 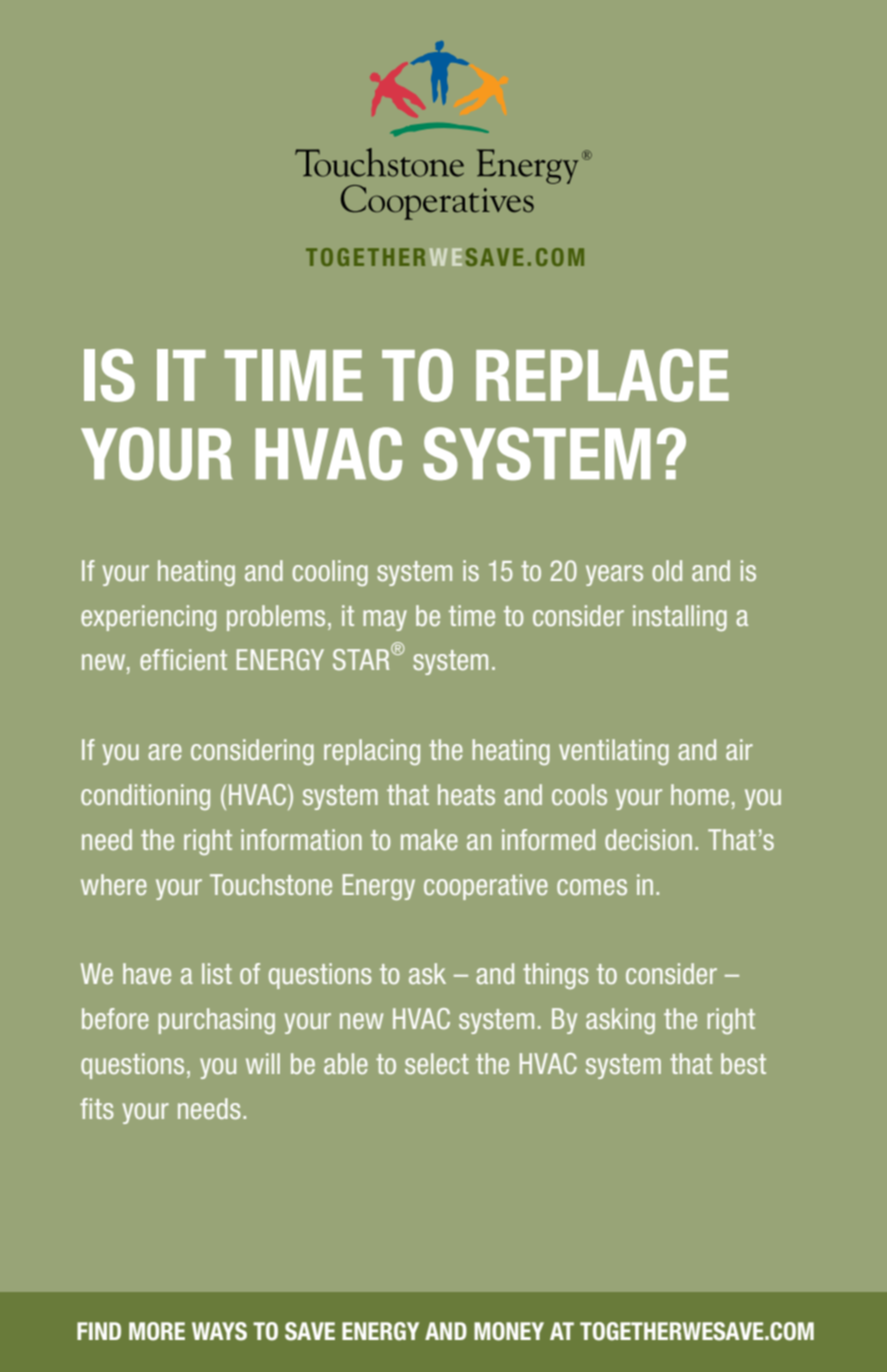 What do you see at coordinates (509, 1331) in the image?
I see `MONEY` at bounding box center [509, 1331].
